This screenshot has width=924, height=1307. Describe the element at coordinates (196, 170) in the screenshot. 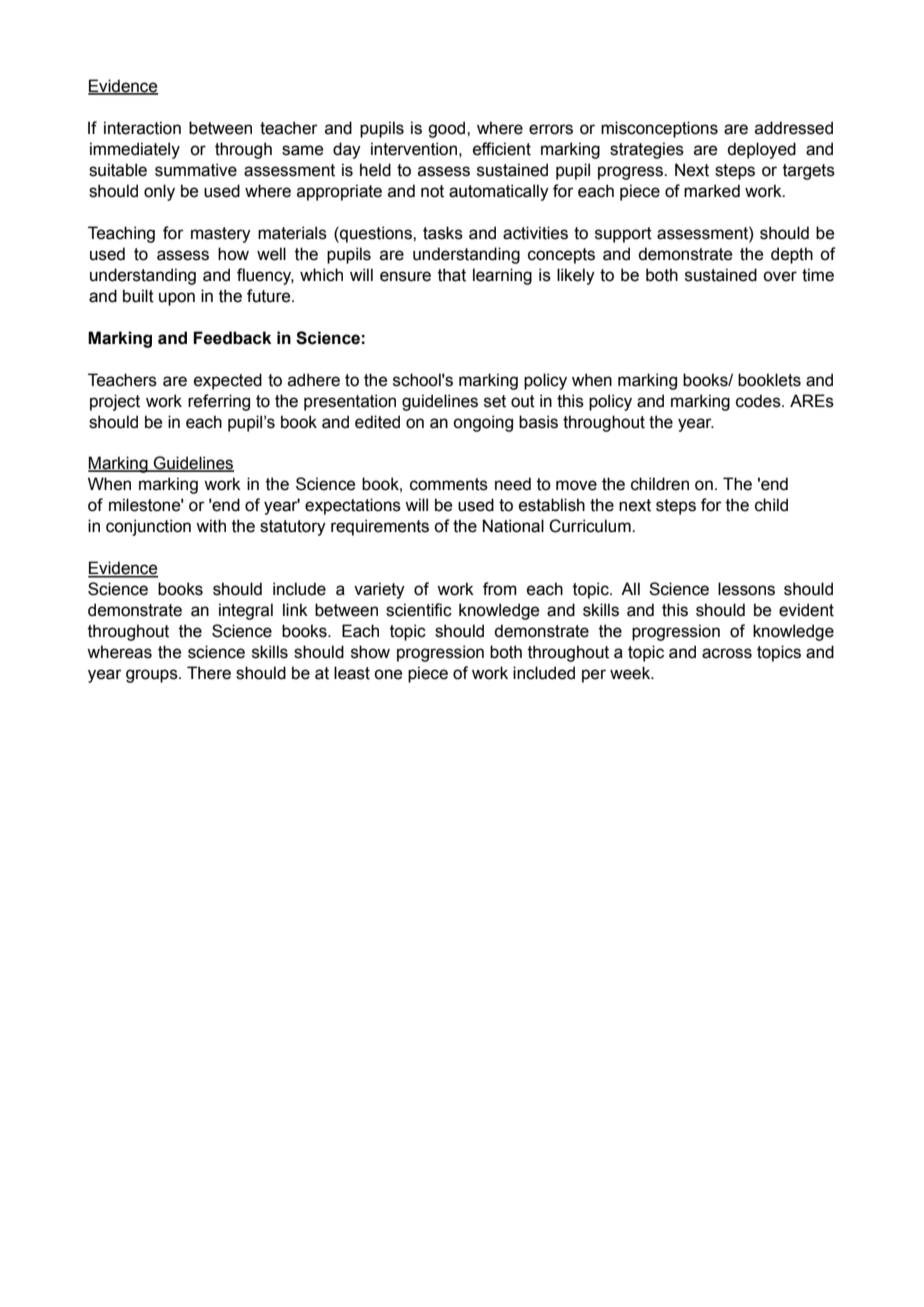

I see `summative` at that location.
